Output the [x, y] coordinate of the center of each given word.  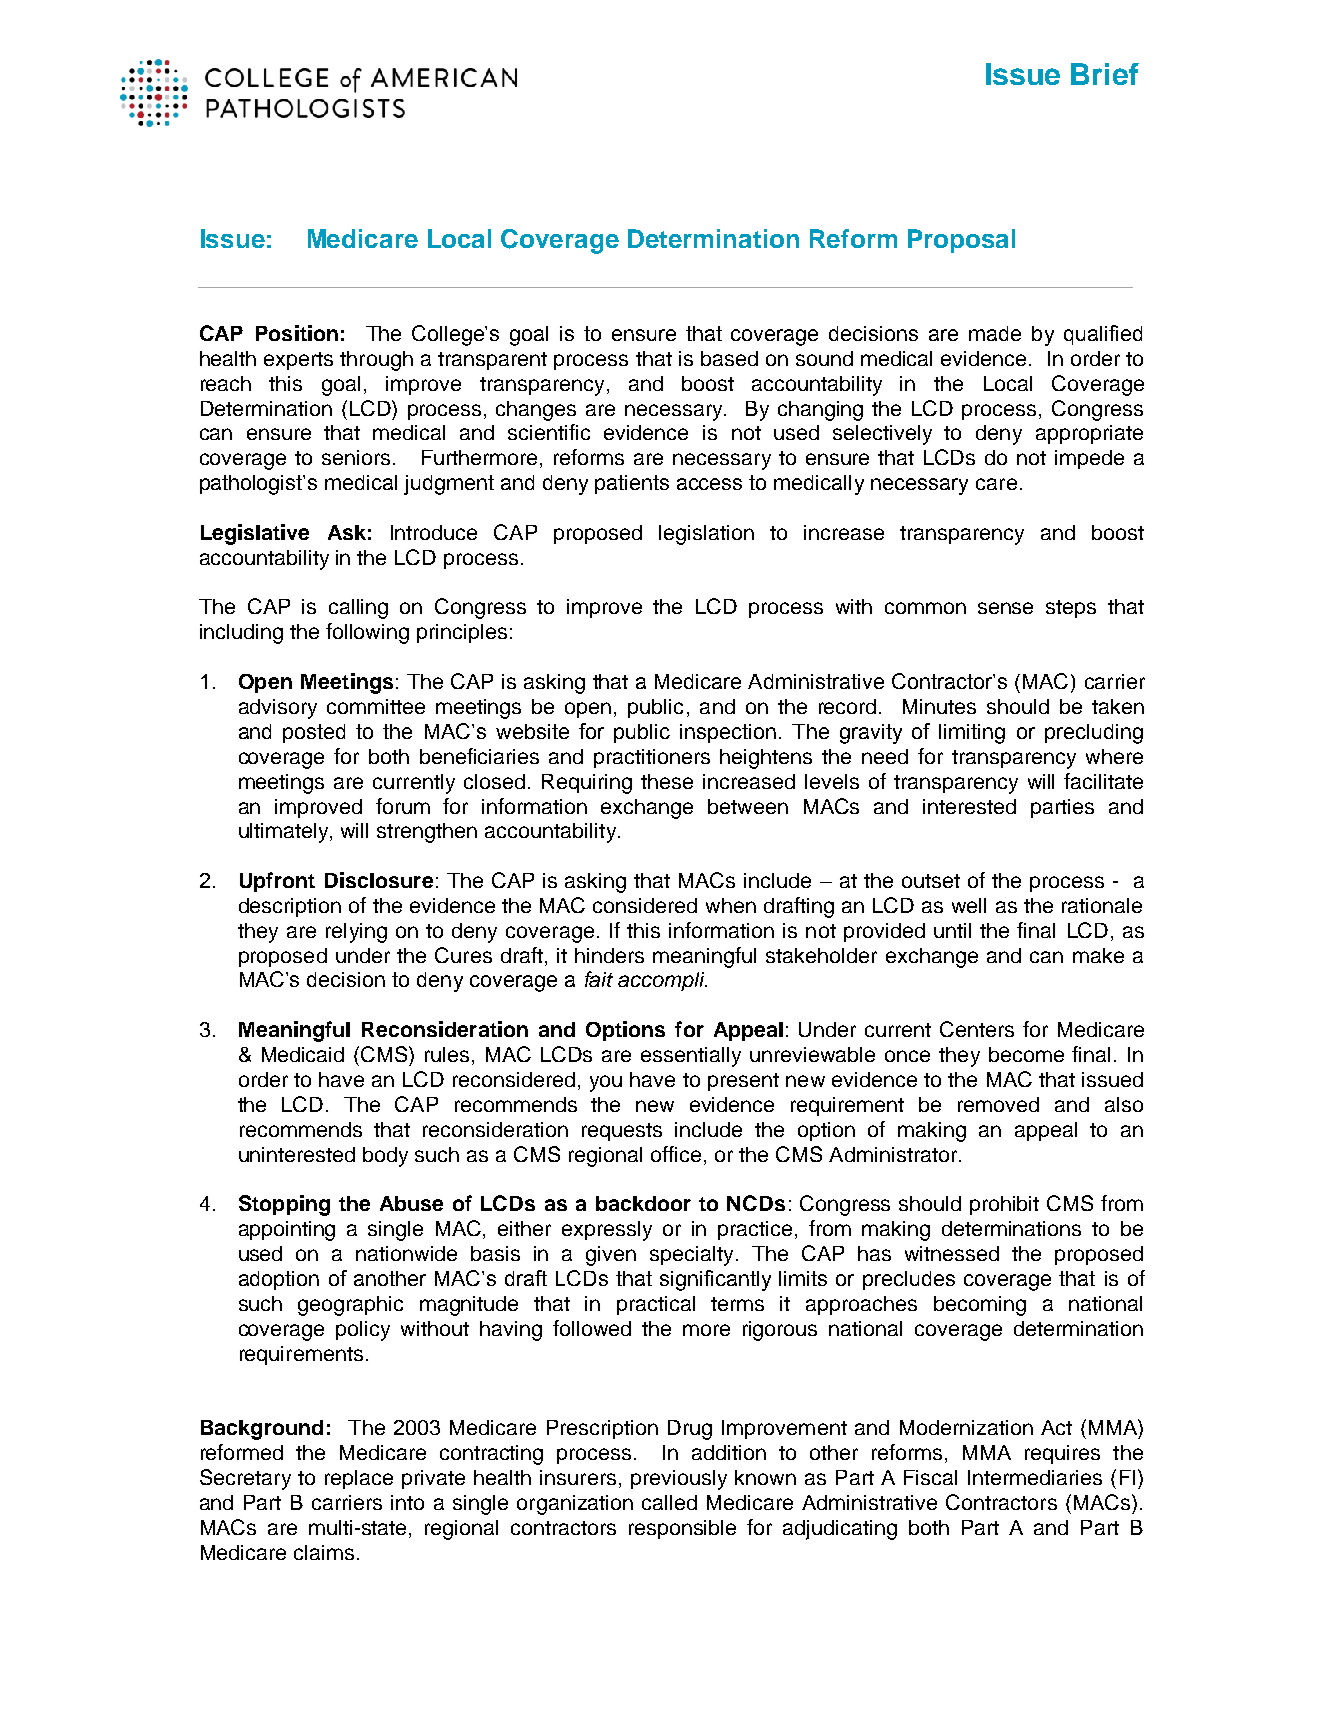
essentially [691, 1057]
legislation [706, 535]
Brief [1105, 74]
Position [297, 333]
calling [358, 609]
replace [359, 1479]
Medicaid [303, 1054]
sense [1005, 608]
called [669, 1502]
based [729, 358]
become [1026, 1054]
